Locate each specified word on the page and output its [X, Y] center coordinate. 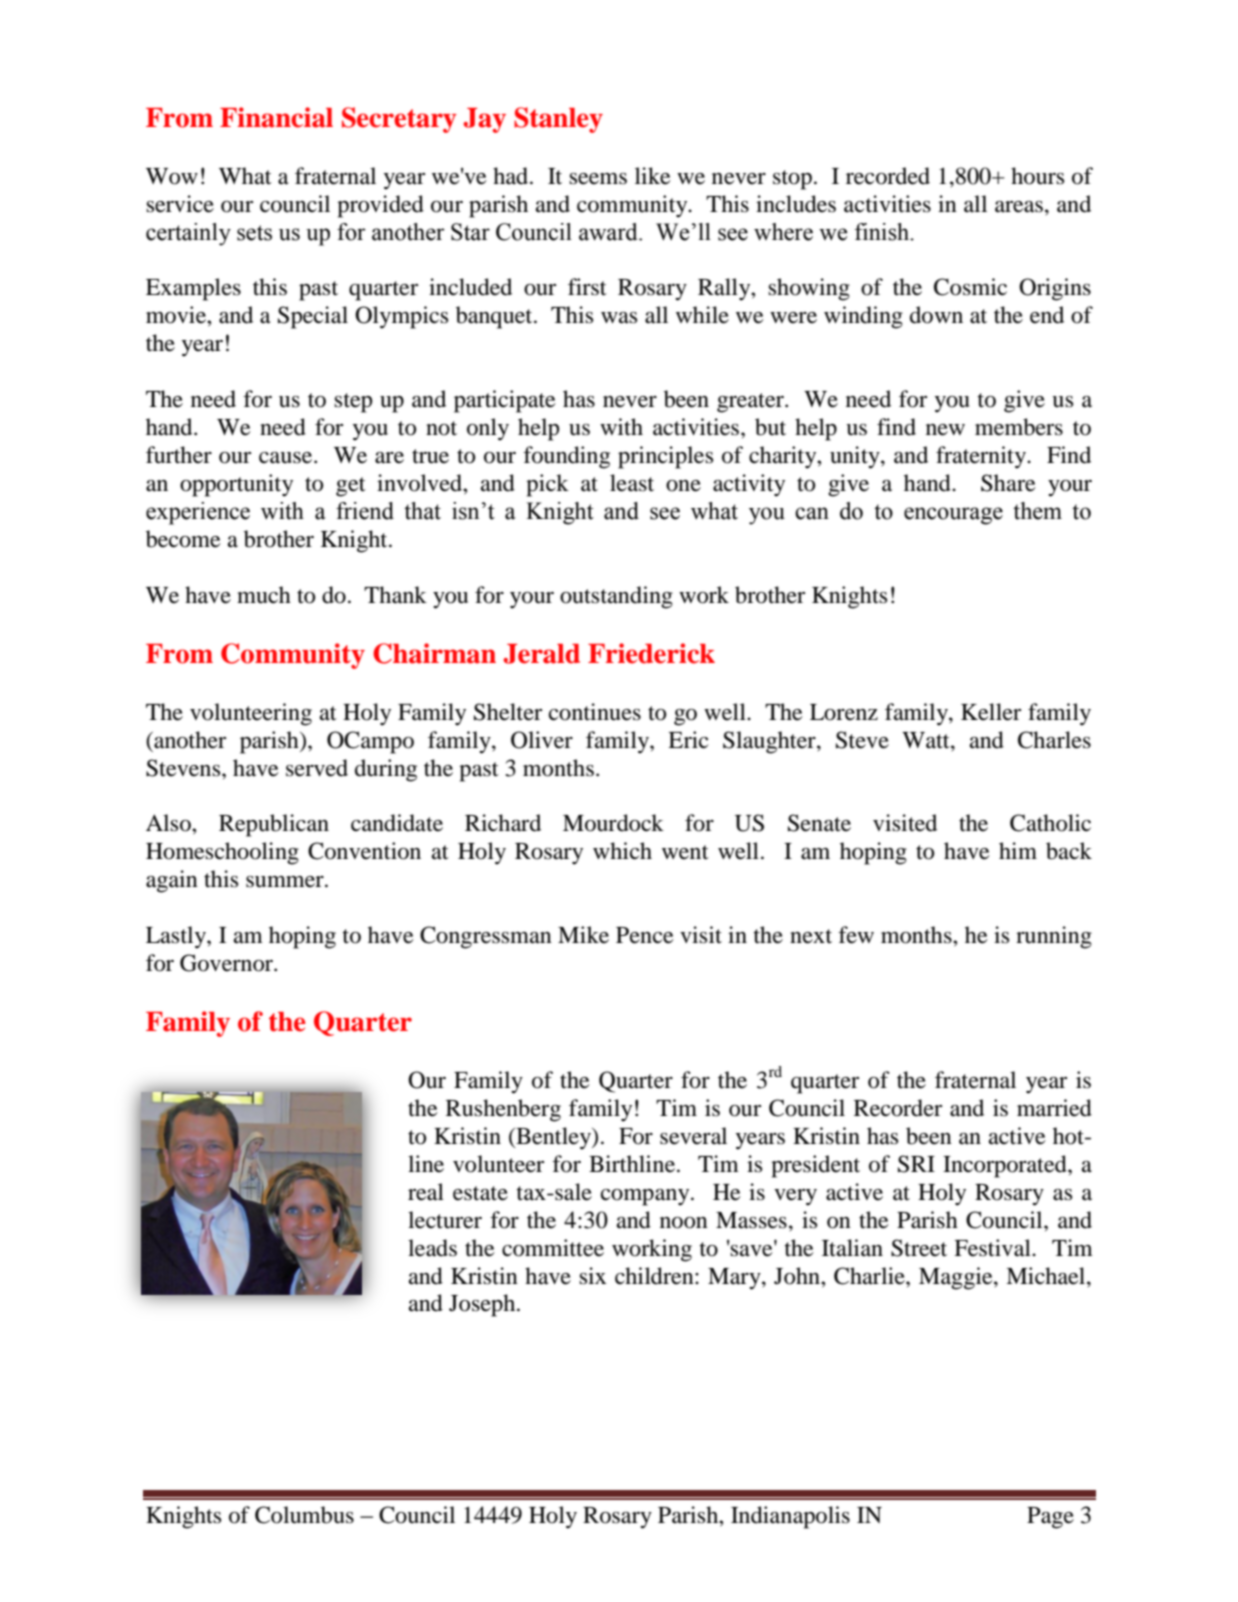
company [646, 1197]
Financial [276, 117]
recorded [888, 176]
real [426, 1192]
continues [595, 712]
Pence [645, 935]
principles [665, 457]
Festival [993, 1248]
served [317, 768]
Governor [228, 963]
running [1054, 937]
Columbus [304, 1515]
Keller [991, 712]
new [945, 430]
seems [598, 179]
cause [287, 458]
